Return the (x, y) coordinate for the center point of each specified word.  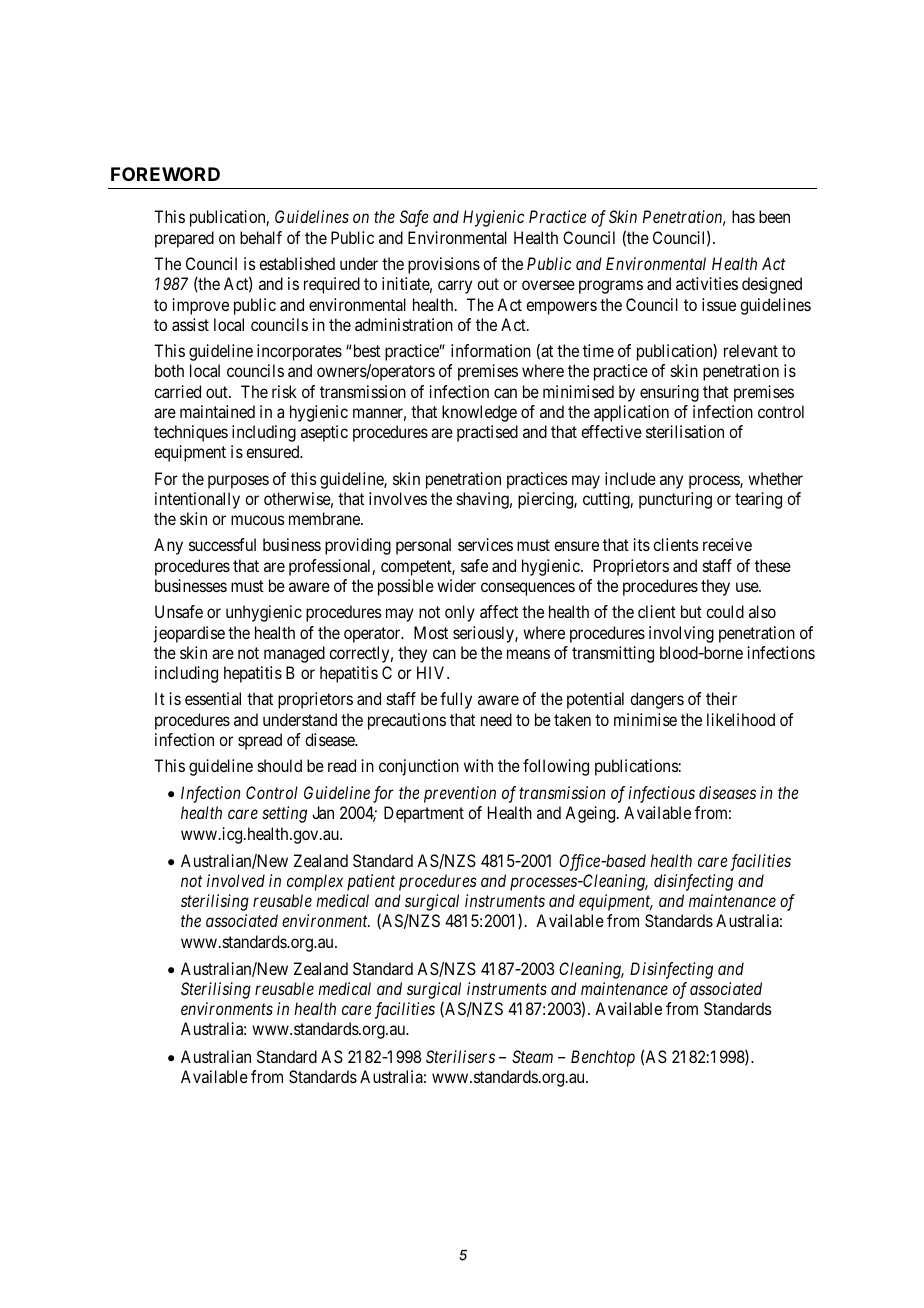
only (460, 613)
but (691, 611)
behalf (261, 237)
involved (236, 880)
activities (707, 283)
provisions (444, 265)
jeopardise (189, 634)
